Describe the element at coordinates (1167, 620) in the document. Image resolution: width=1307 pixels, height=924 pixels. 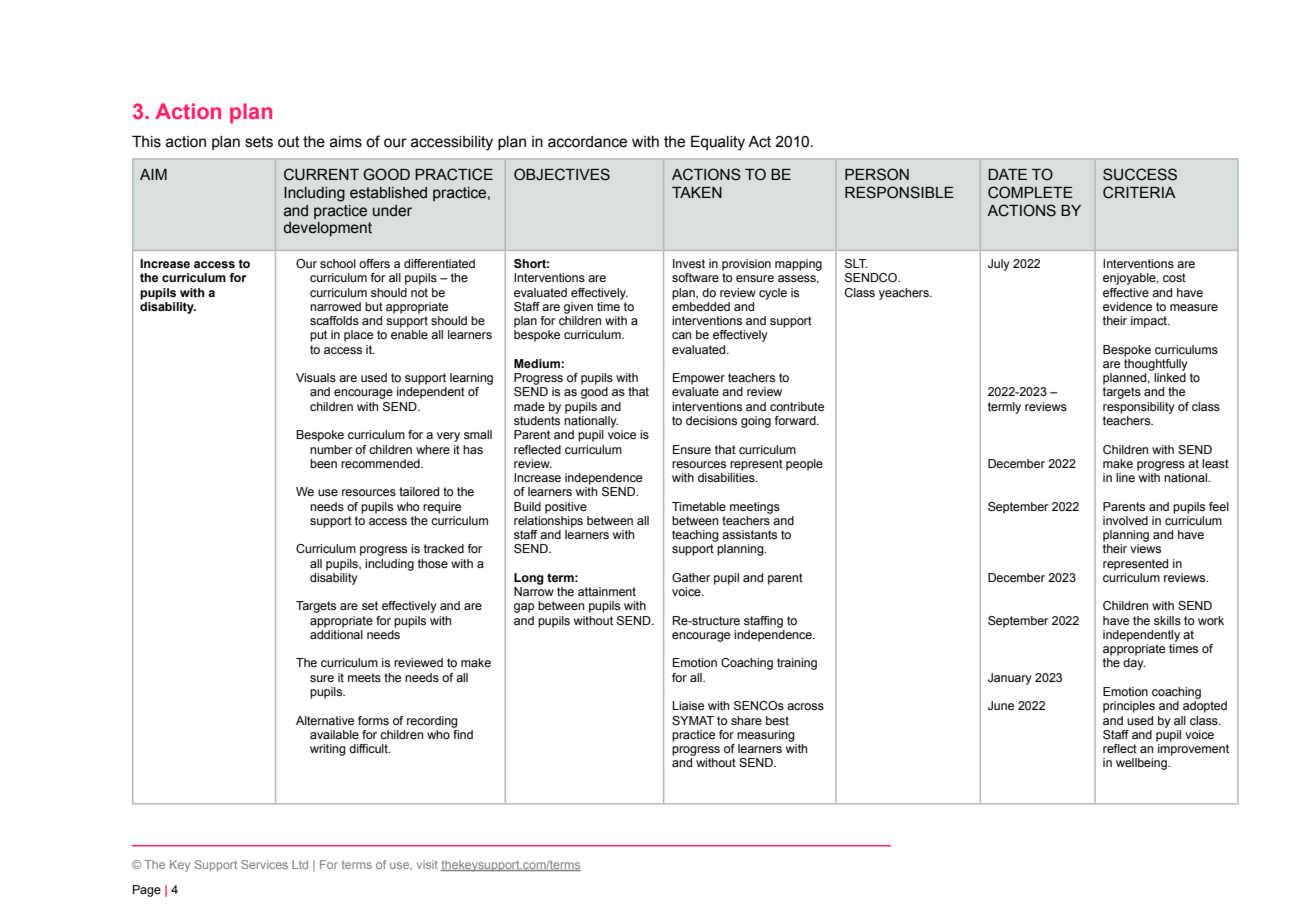
I see `skills` at that location.
